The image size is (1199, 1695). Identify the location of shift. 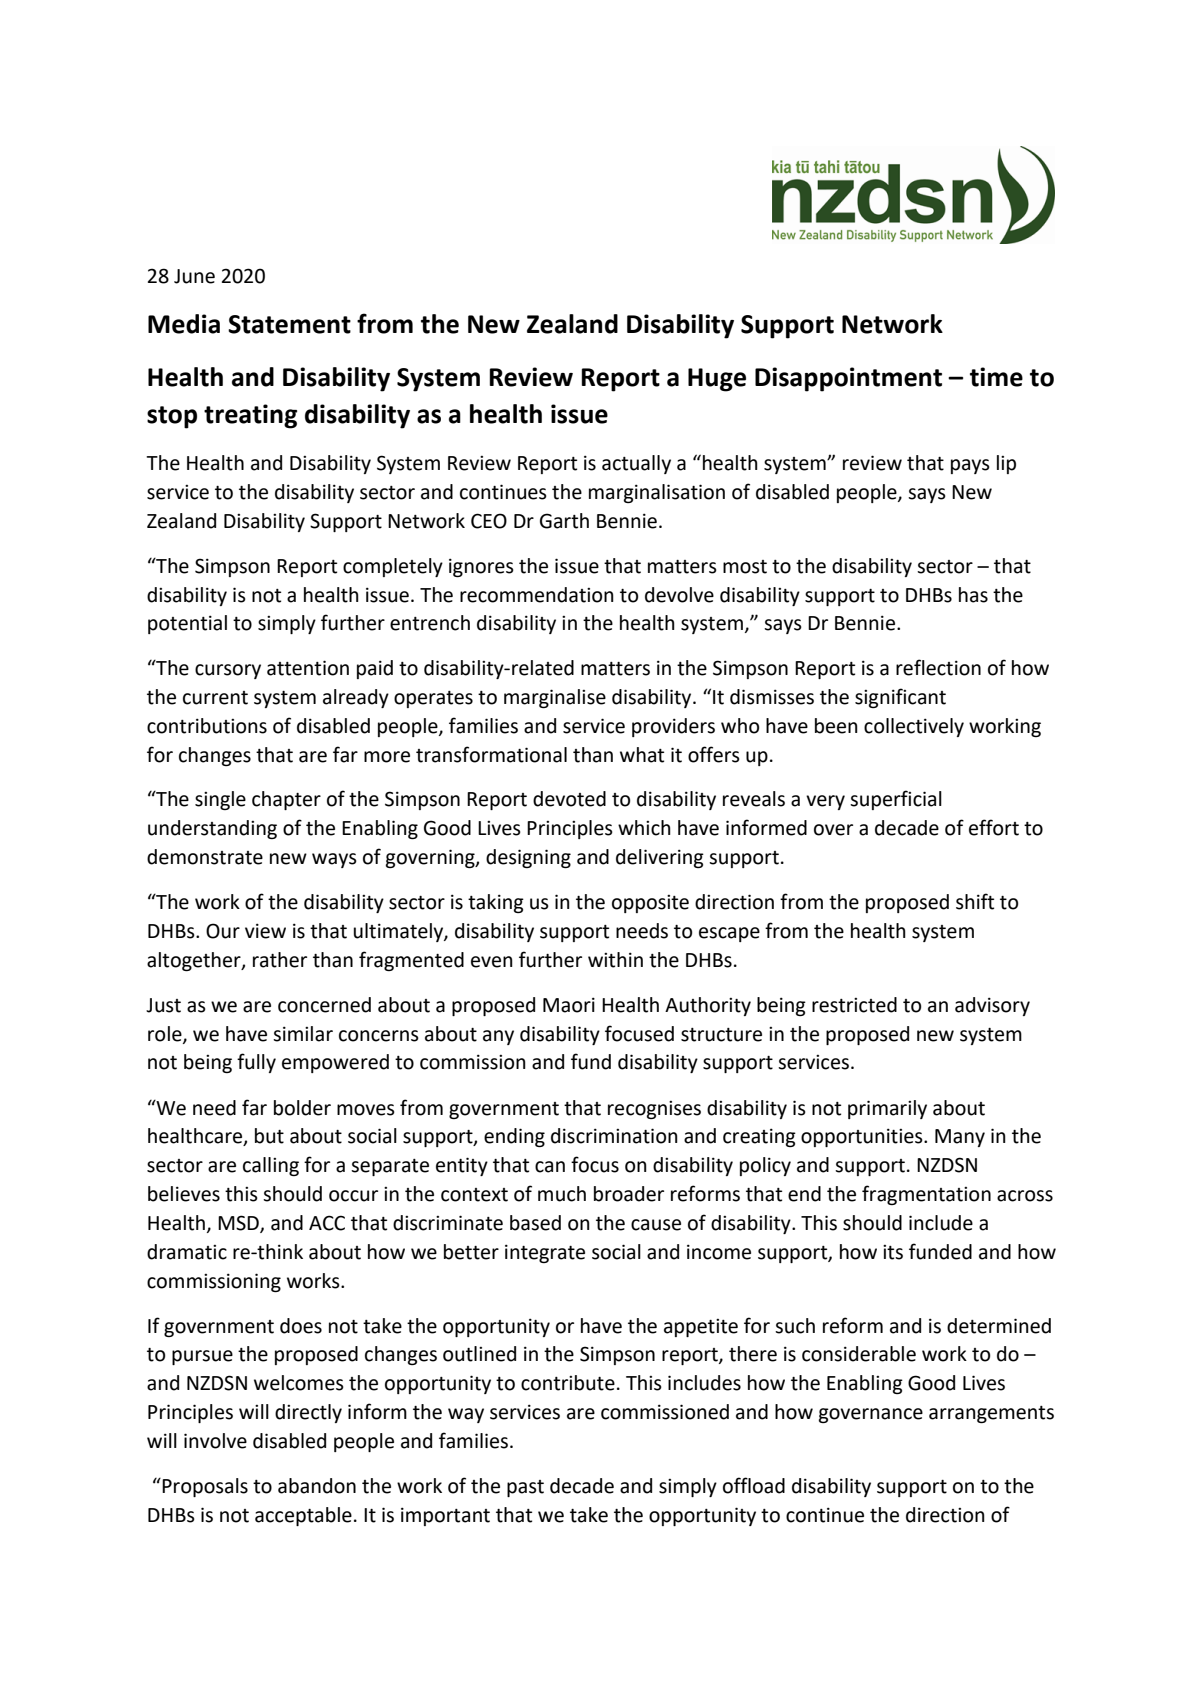
(975, 901).
